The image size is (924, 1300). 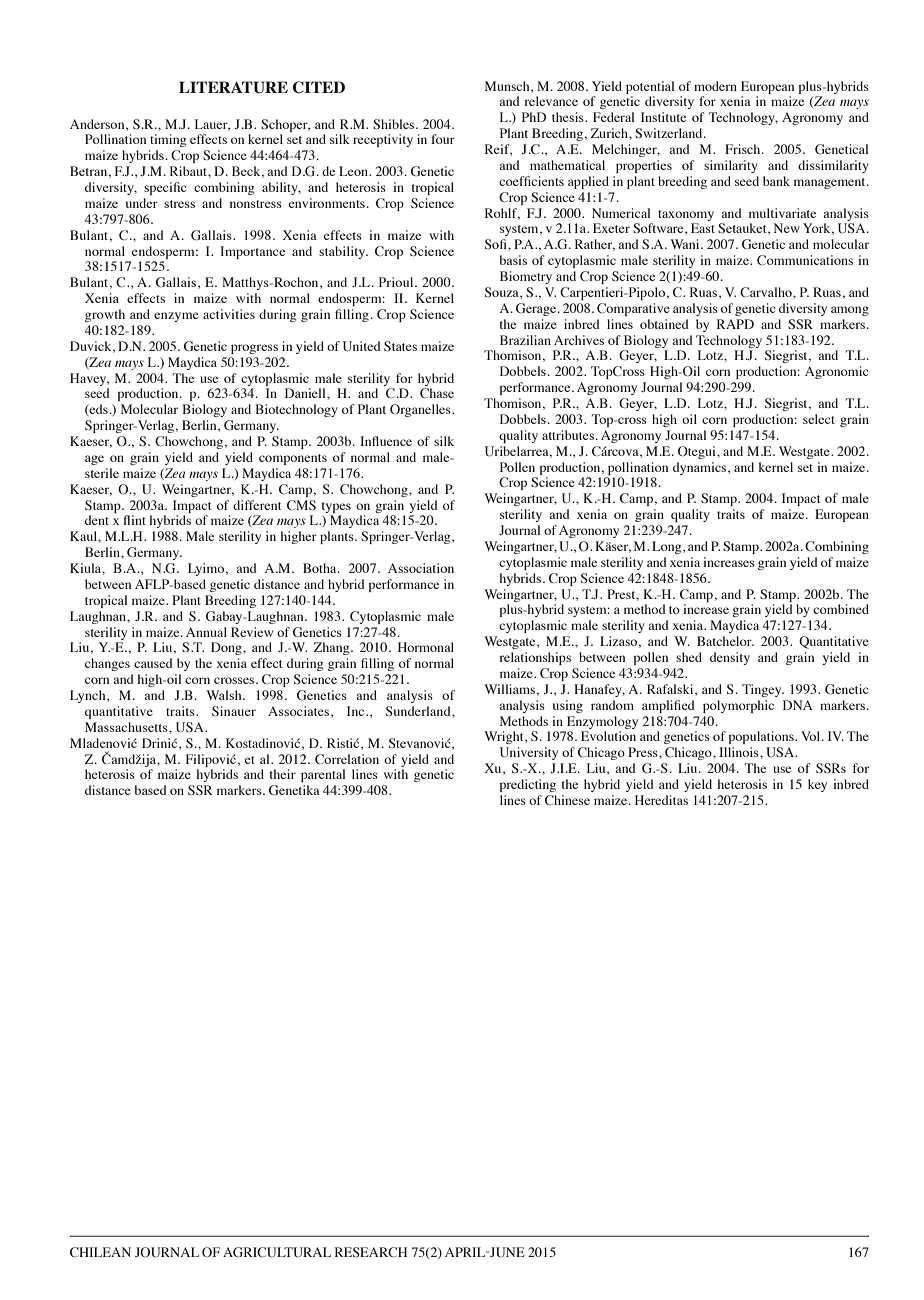 What do you see at coordinates (508, 87) in the screenshot?
I see `Munsch` at bounding box center [508, 87].
